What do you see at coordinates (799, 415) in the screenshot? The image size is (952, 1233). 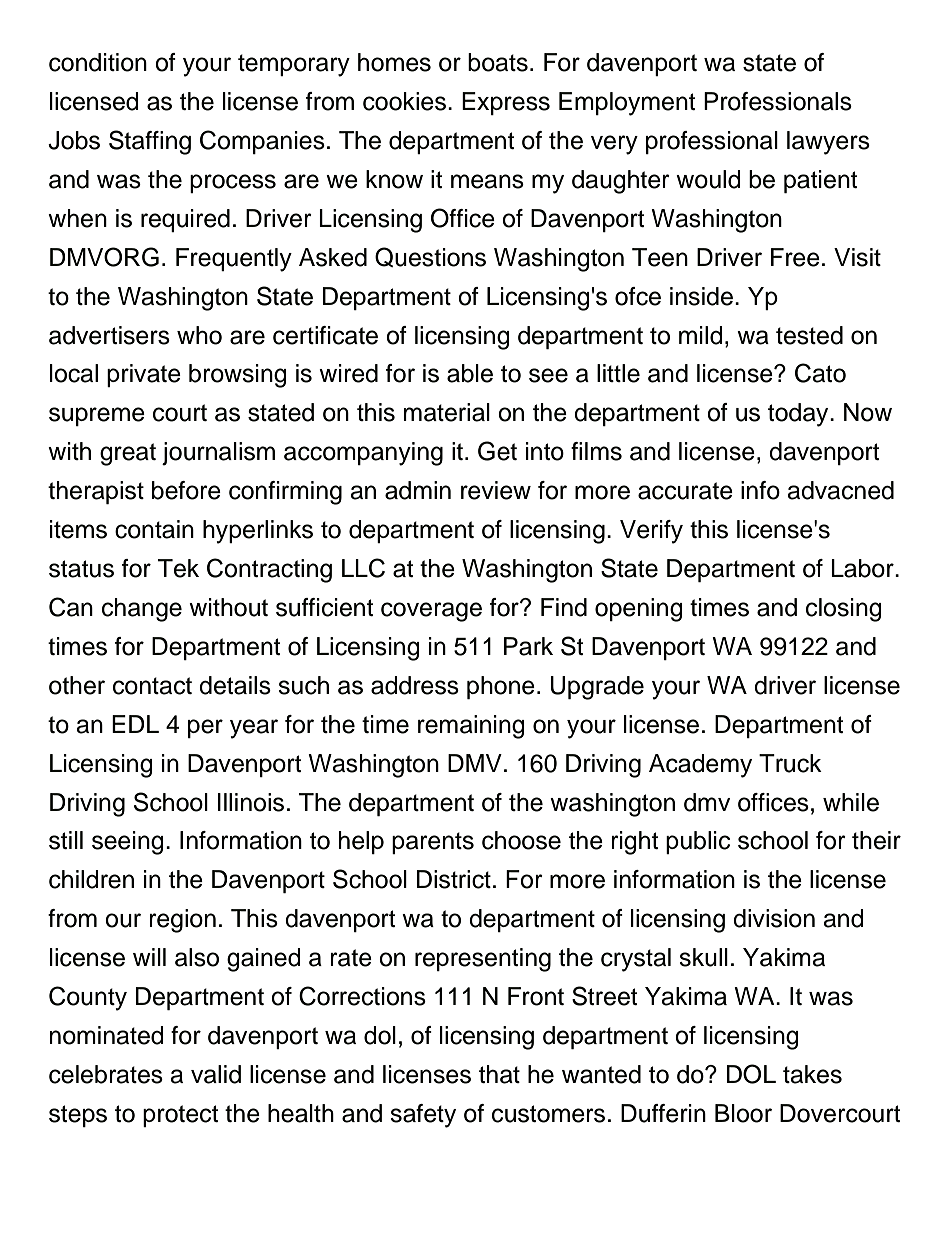 I see `today` at bounding box center [799, 415].
